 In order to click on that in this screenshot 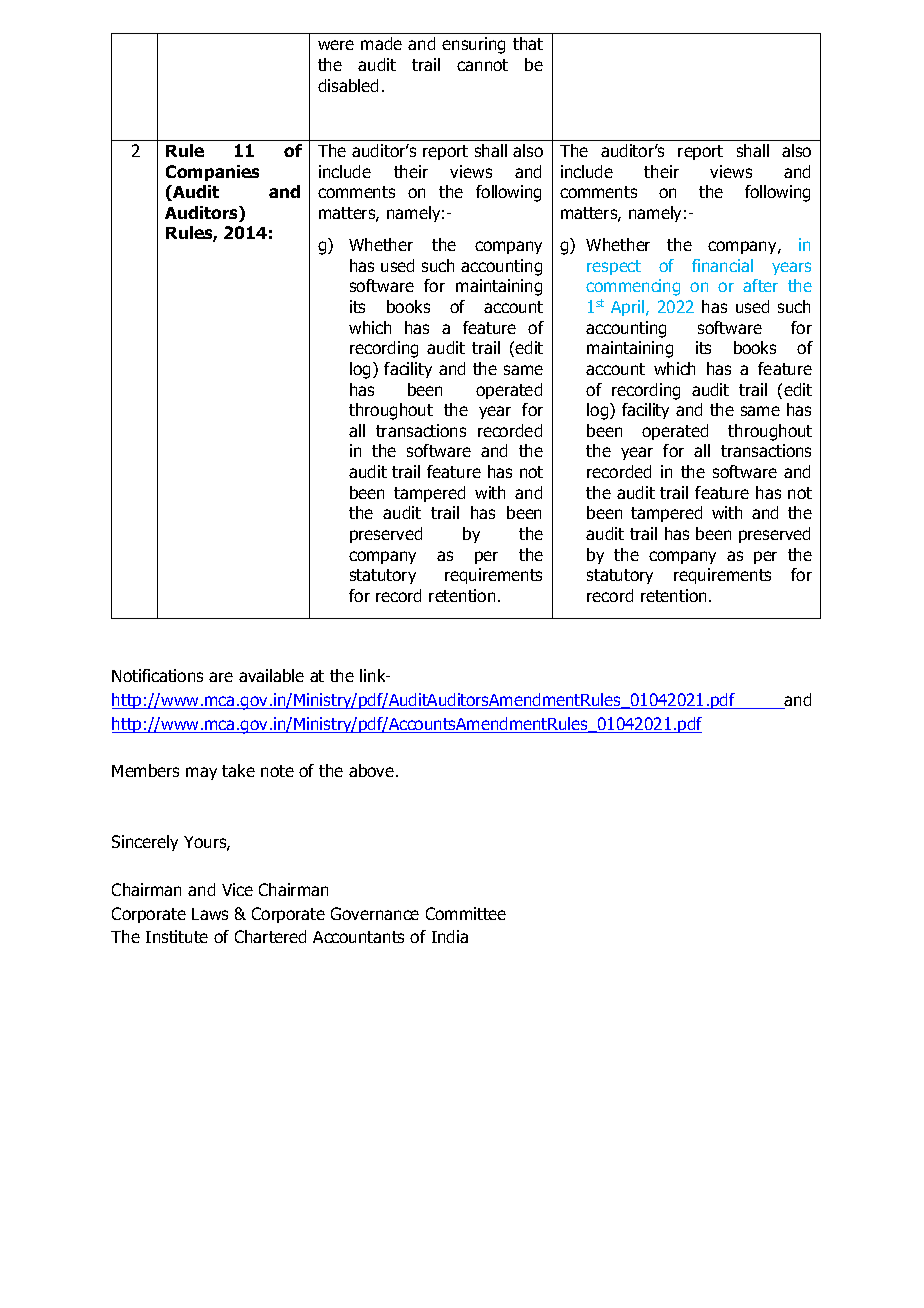, I will do `click(528, 43)`.
